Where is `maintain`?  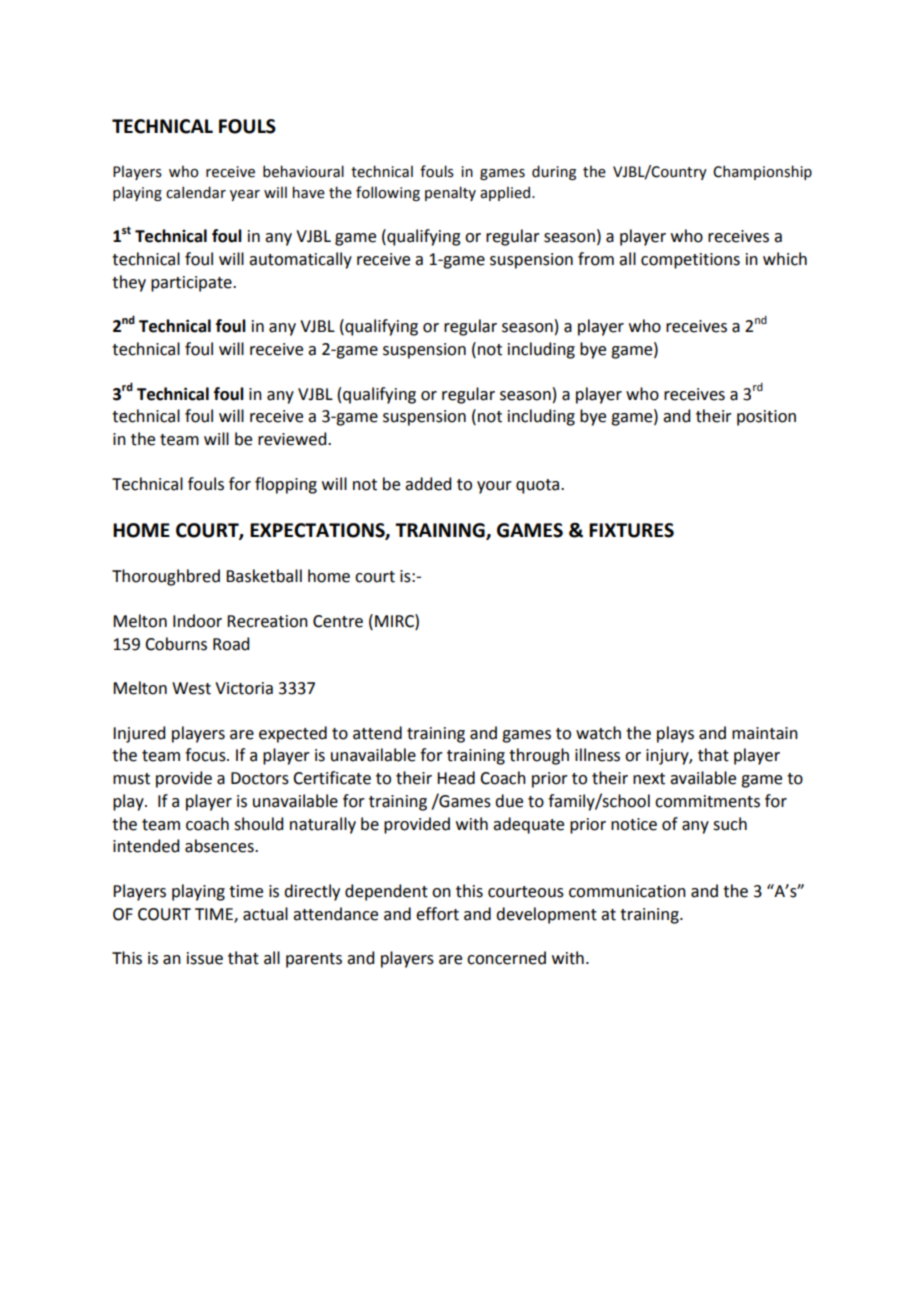 maintain is located at coordinates (765, 733).
